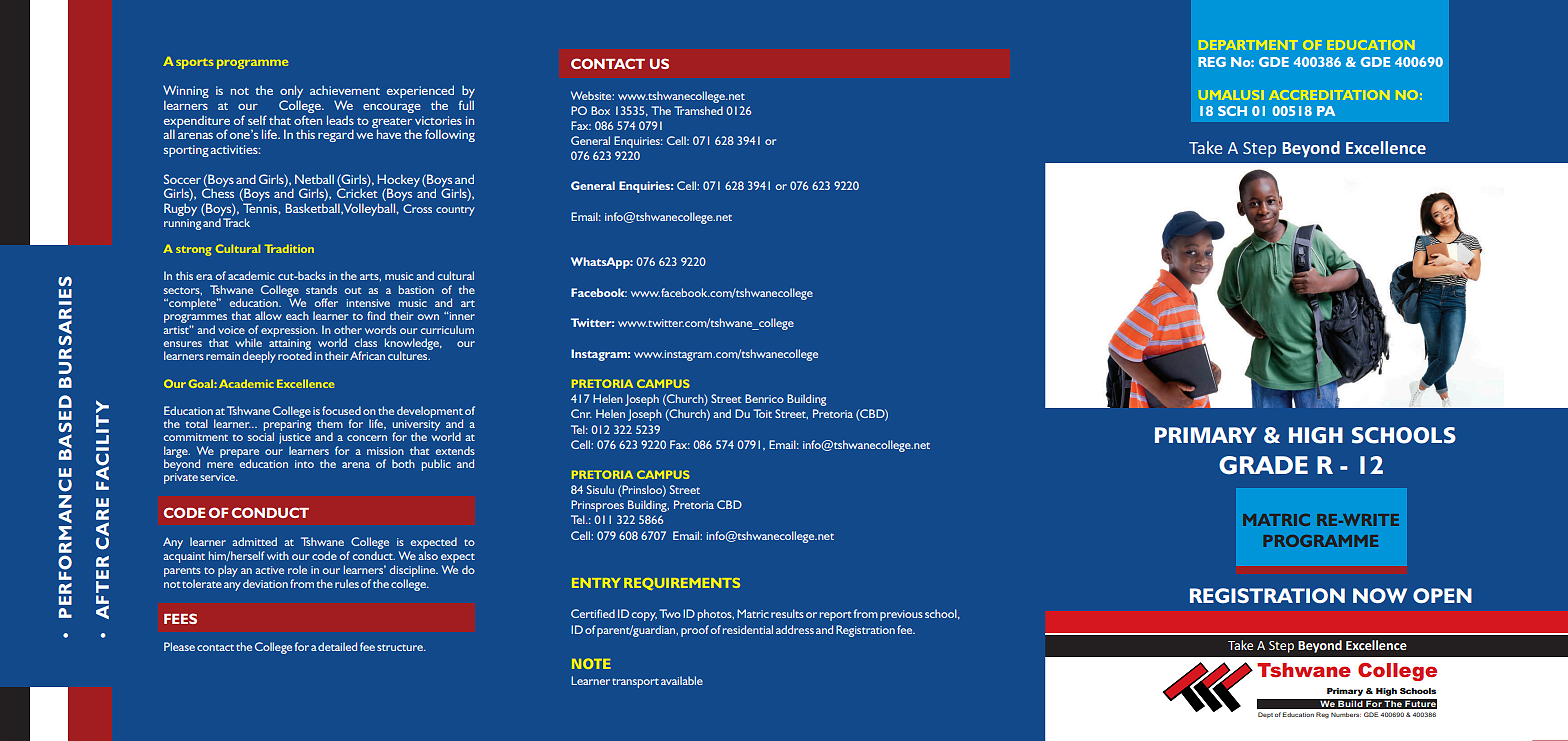 The width and height of the screenshot is (1568, 741). I want to click on achievement, so click(345, 90).
